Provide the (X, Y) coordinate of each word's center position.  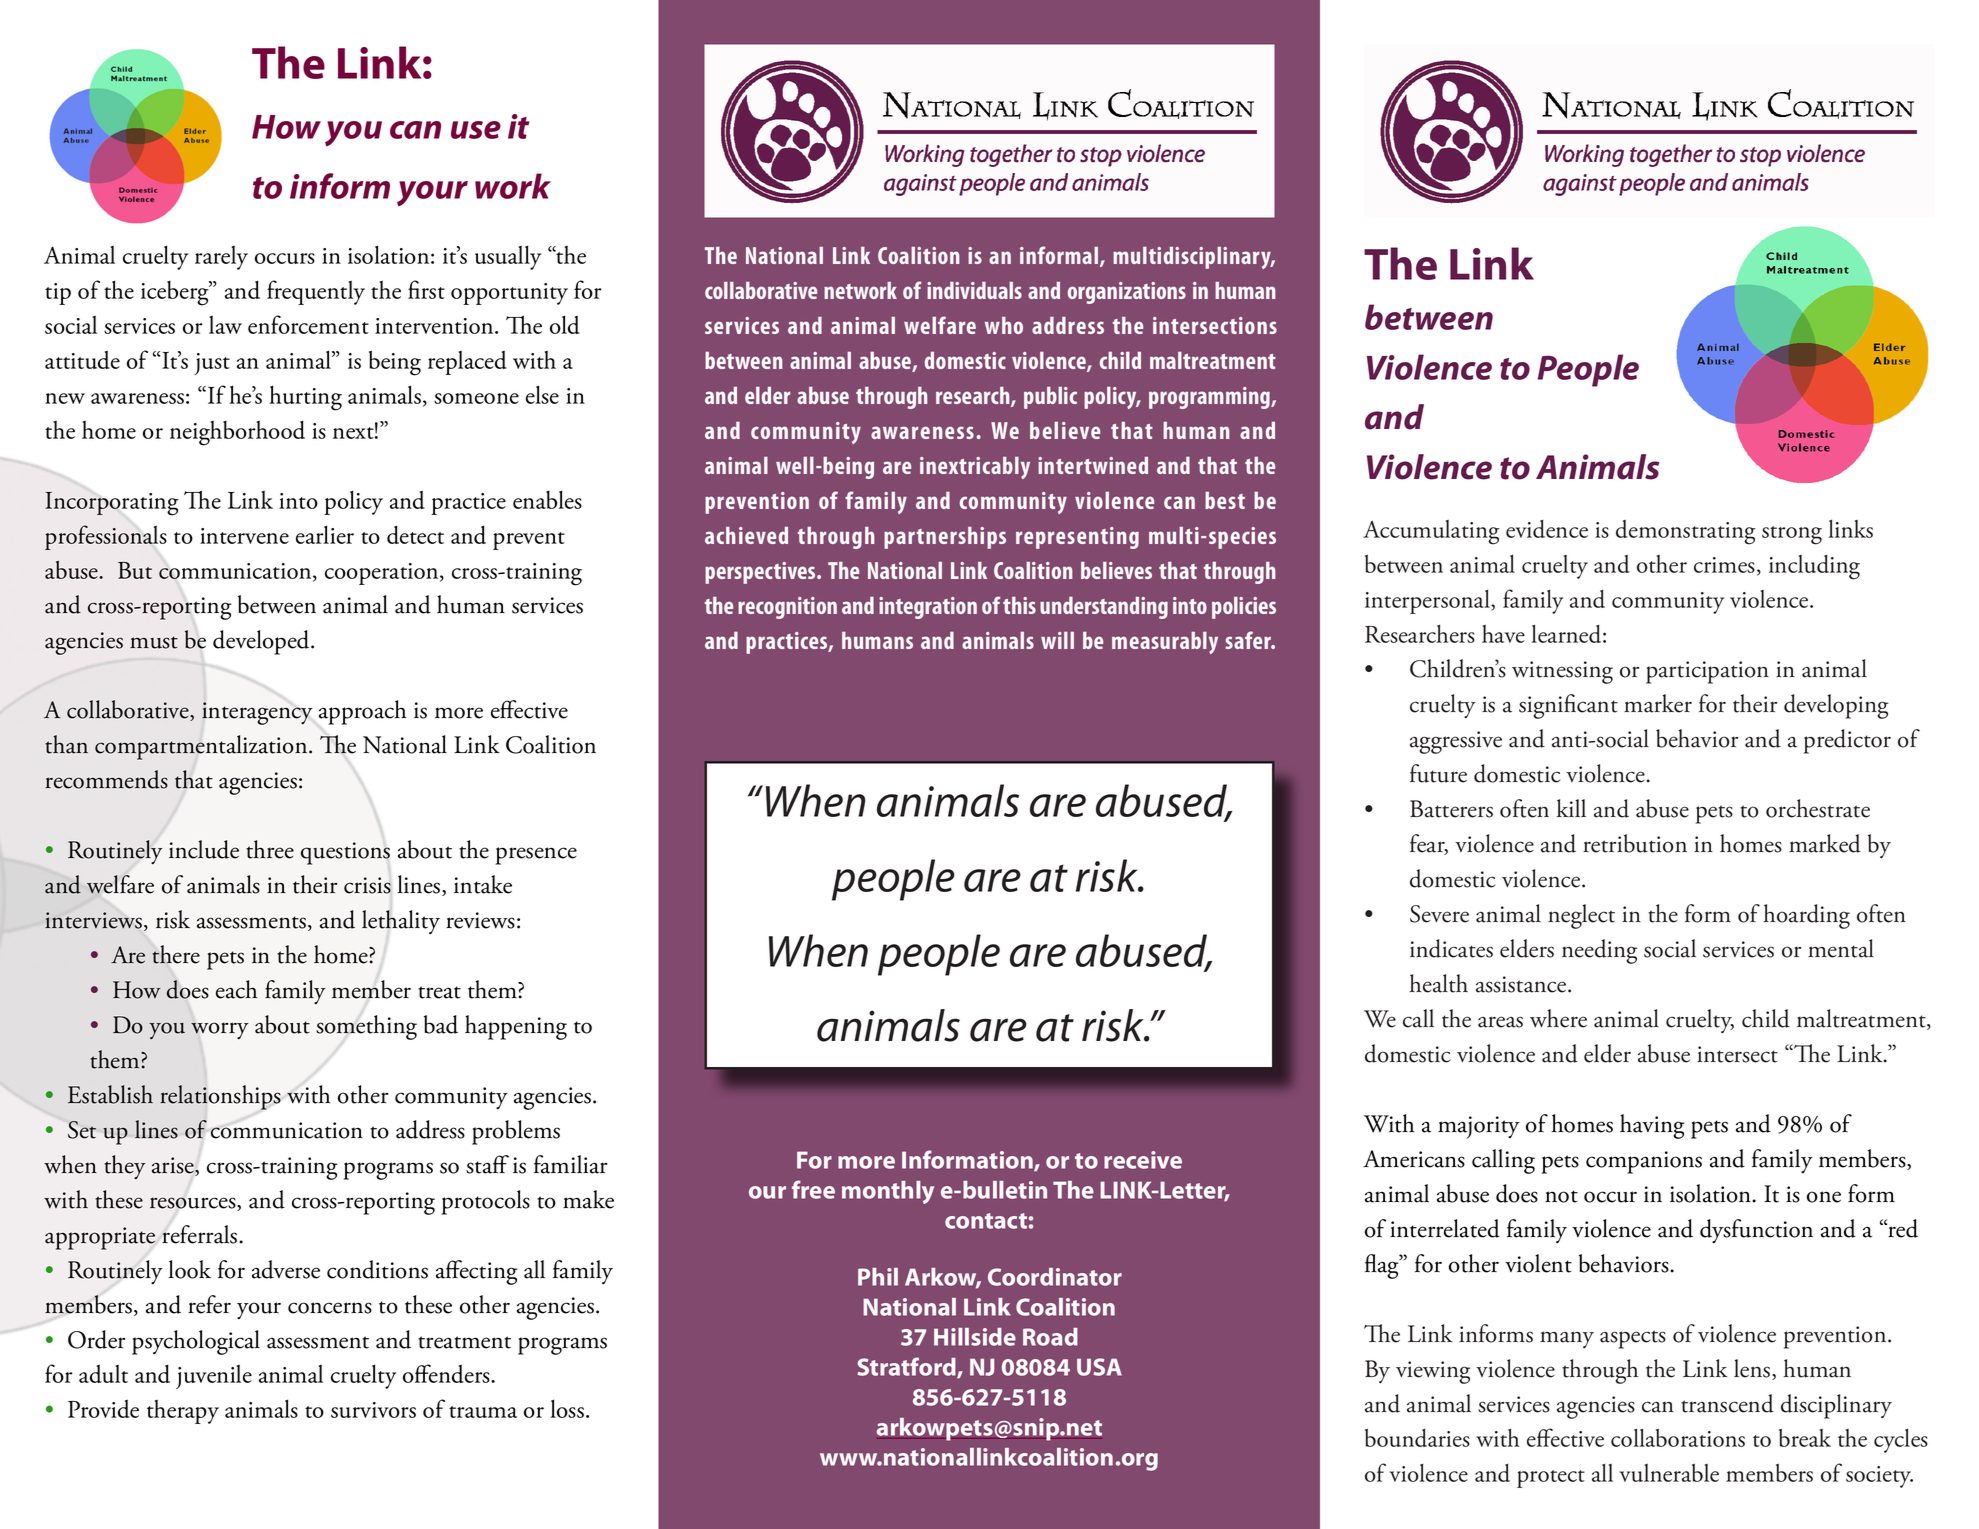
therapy (183, 1412)
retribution (1635, 843)
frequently (316, 292)
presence (536, 856)
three (270, 849)
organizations (1127, 293)
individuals (974, 290)
